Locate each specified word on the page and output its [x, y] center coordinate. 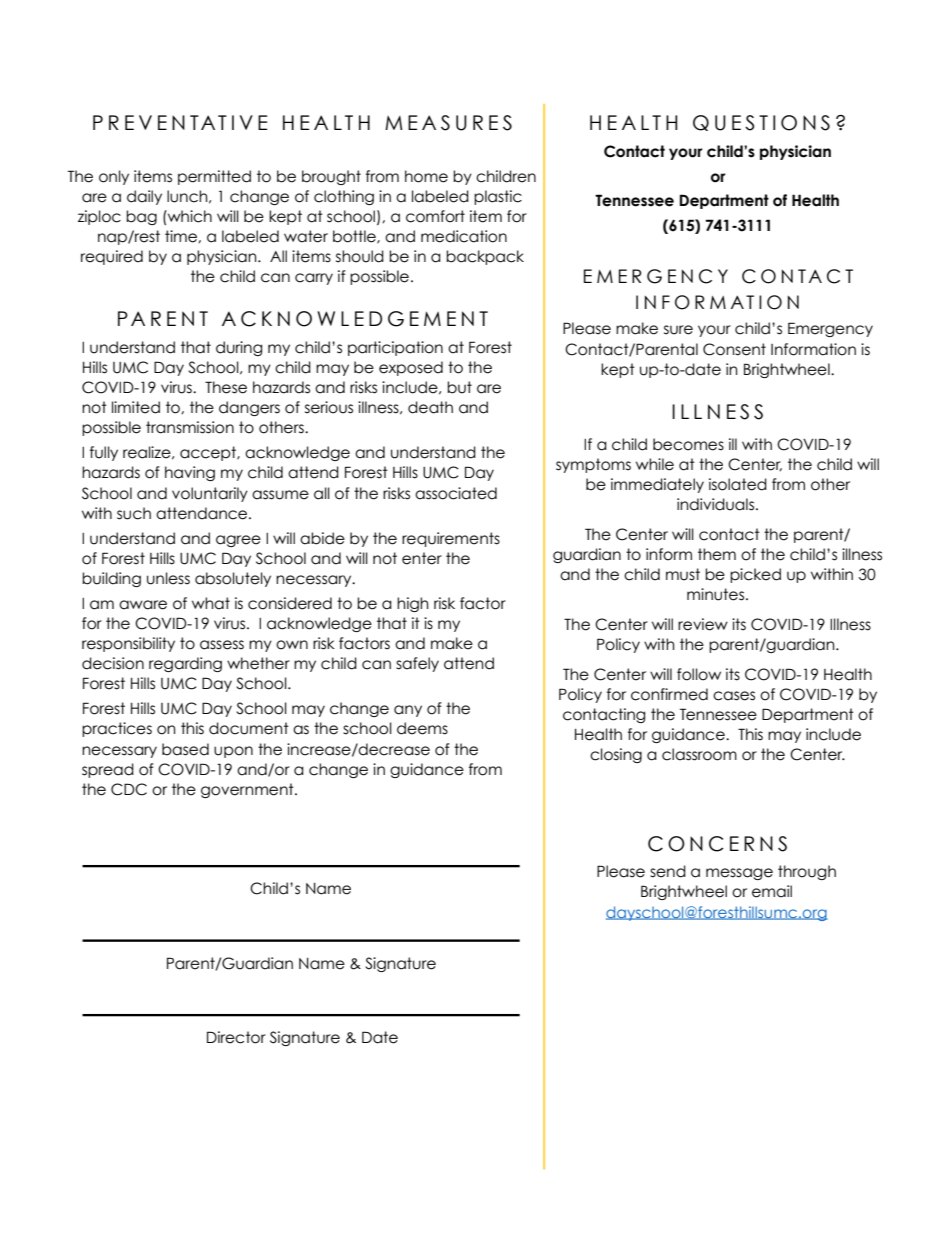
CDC [129, 789]
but [459, 387]
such [134, 513]
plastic [498, 197]
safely [417, 664]
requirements [451, 539]
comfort [435, 216]
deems [422, 728]
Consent [734, 349]
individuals [715, 504]
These [226, 387]
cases [734, 696]
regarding [185, 664]
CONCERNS [717, 844]
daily [144, 197]
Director [236, 1037]
